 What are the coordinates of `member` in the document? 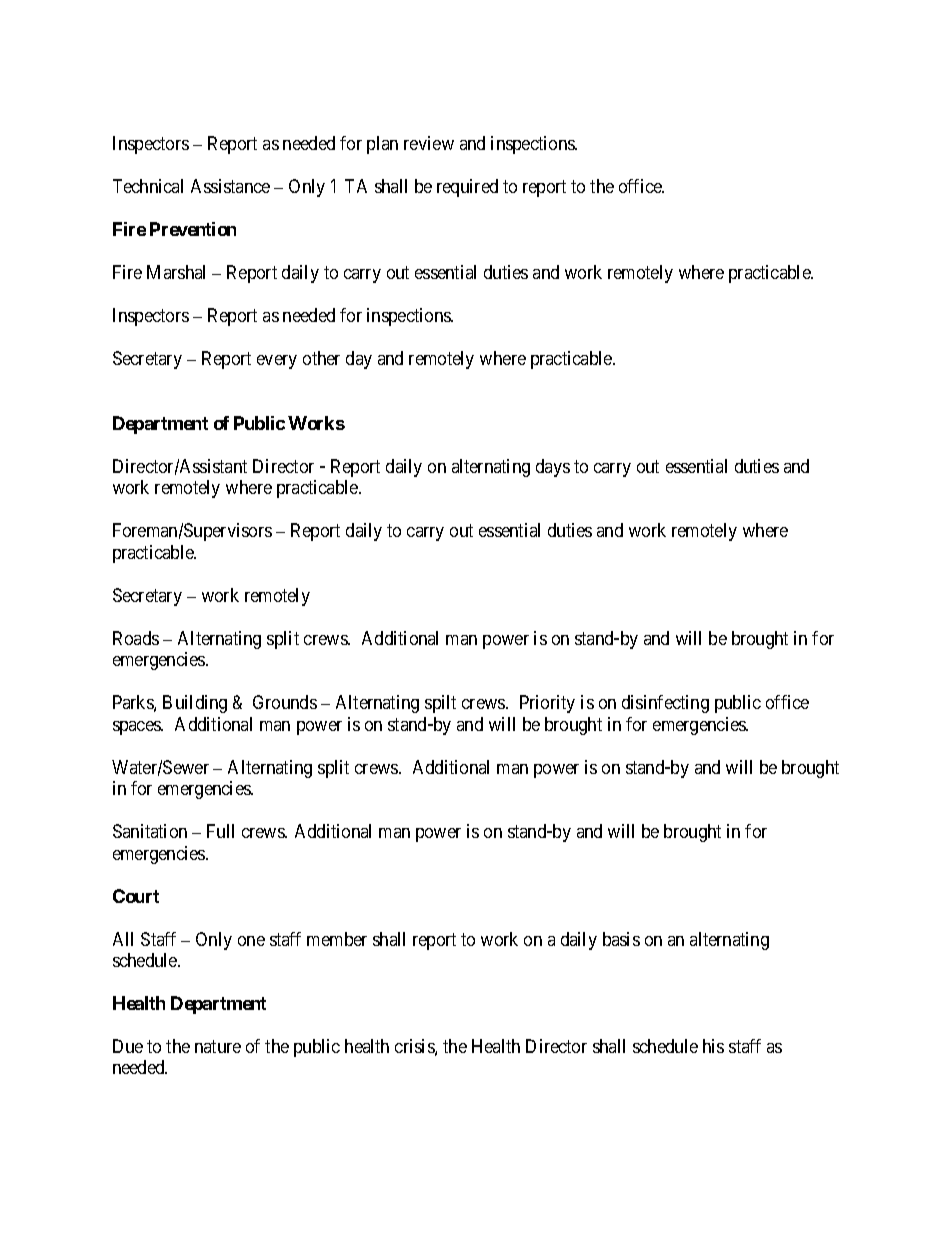 It's located at (337, 939).
